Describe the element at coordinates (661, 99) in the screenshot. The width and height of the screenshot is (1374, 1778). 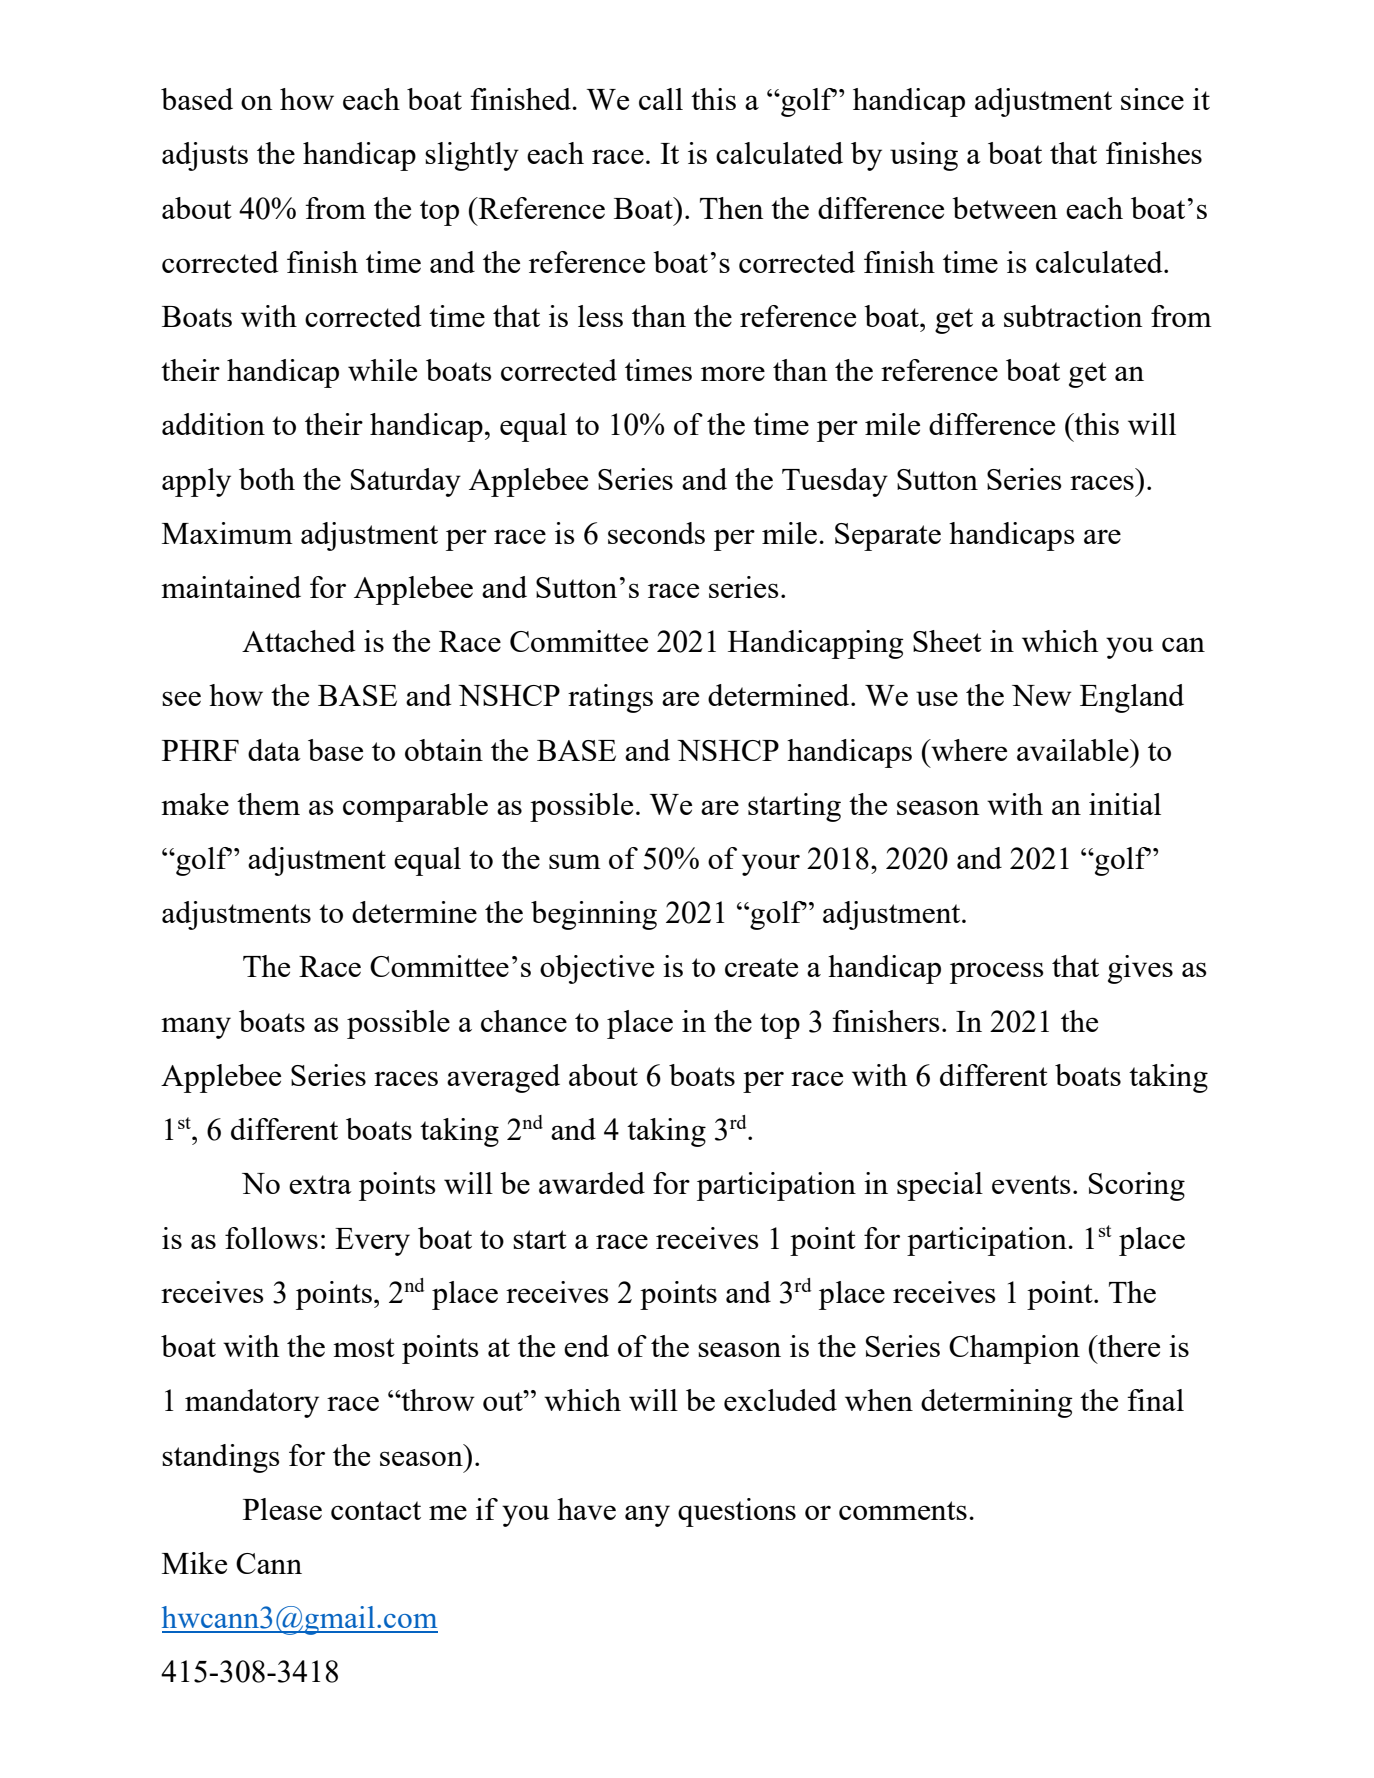
I see `call` at that location.
